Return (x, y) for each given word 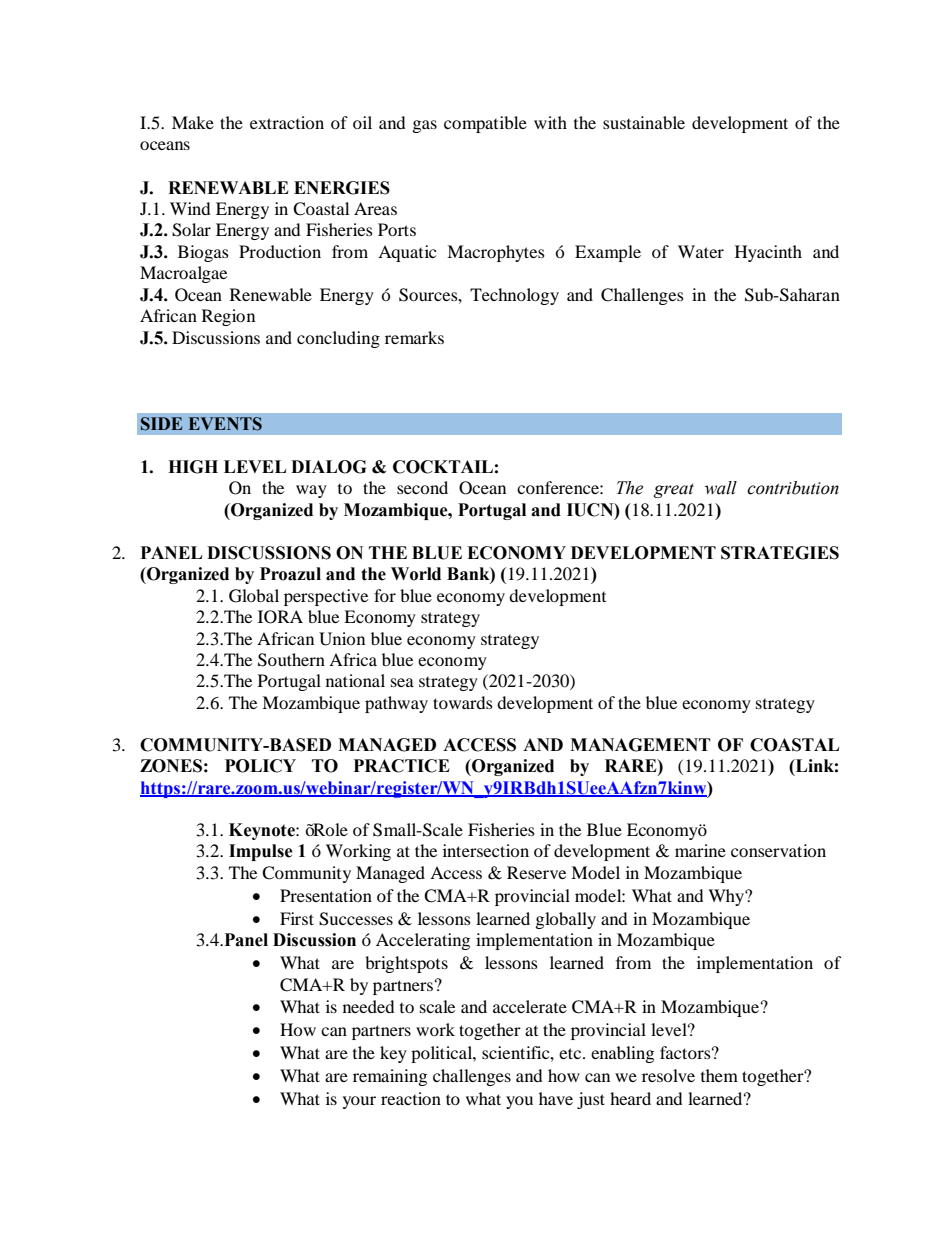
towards (463, 702)
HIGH (193, 467)
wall (721, 488)
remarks (414, 337)
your (359, 1102)
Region (228, 317)
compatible (485, 124)
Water (701, 251)
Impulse (261, 852)
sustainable (644, 122)
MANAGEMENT (640, 745)
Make (193, 122)
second (422, 487)
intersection (486, 850)
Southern (291, 660)
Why (727, 897)
